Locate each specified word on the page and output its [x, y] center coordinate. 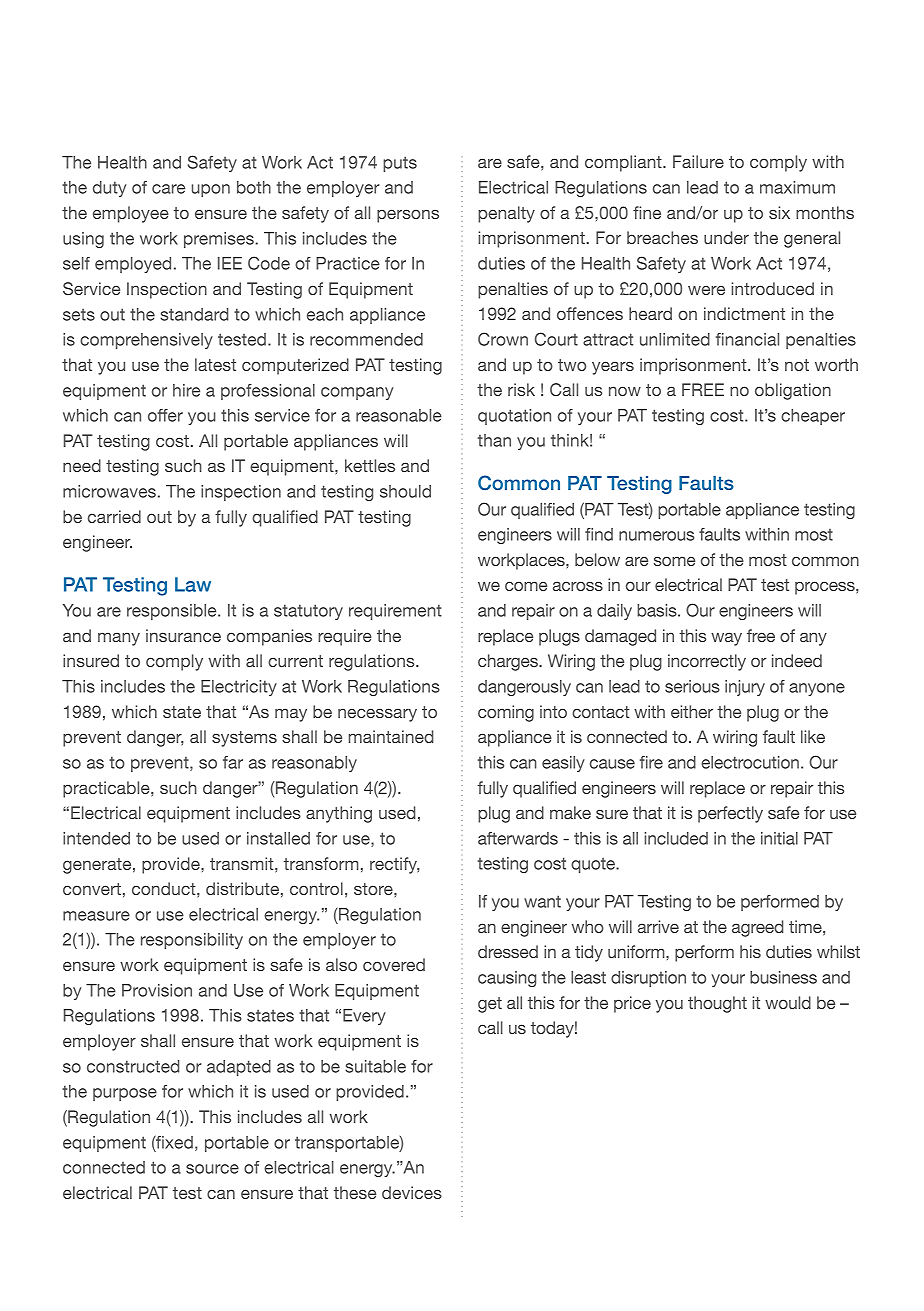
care [168, 189]
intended [96, 838]
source [212, 1169]
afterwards [518, 838]
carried [114, 516]
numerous [656, 536]
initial [779, 838]
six [779, 212]
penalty [506, 214]
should [405, 491]
